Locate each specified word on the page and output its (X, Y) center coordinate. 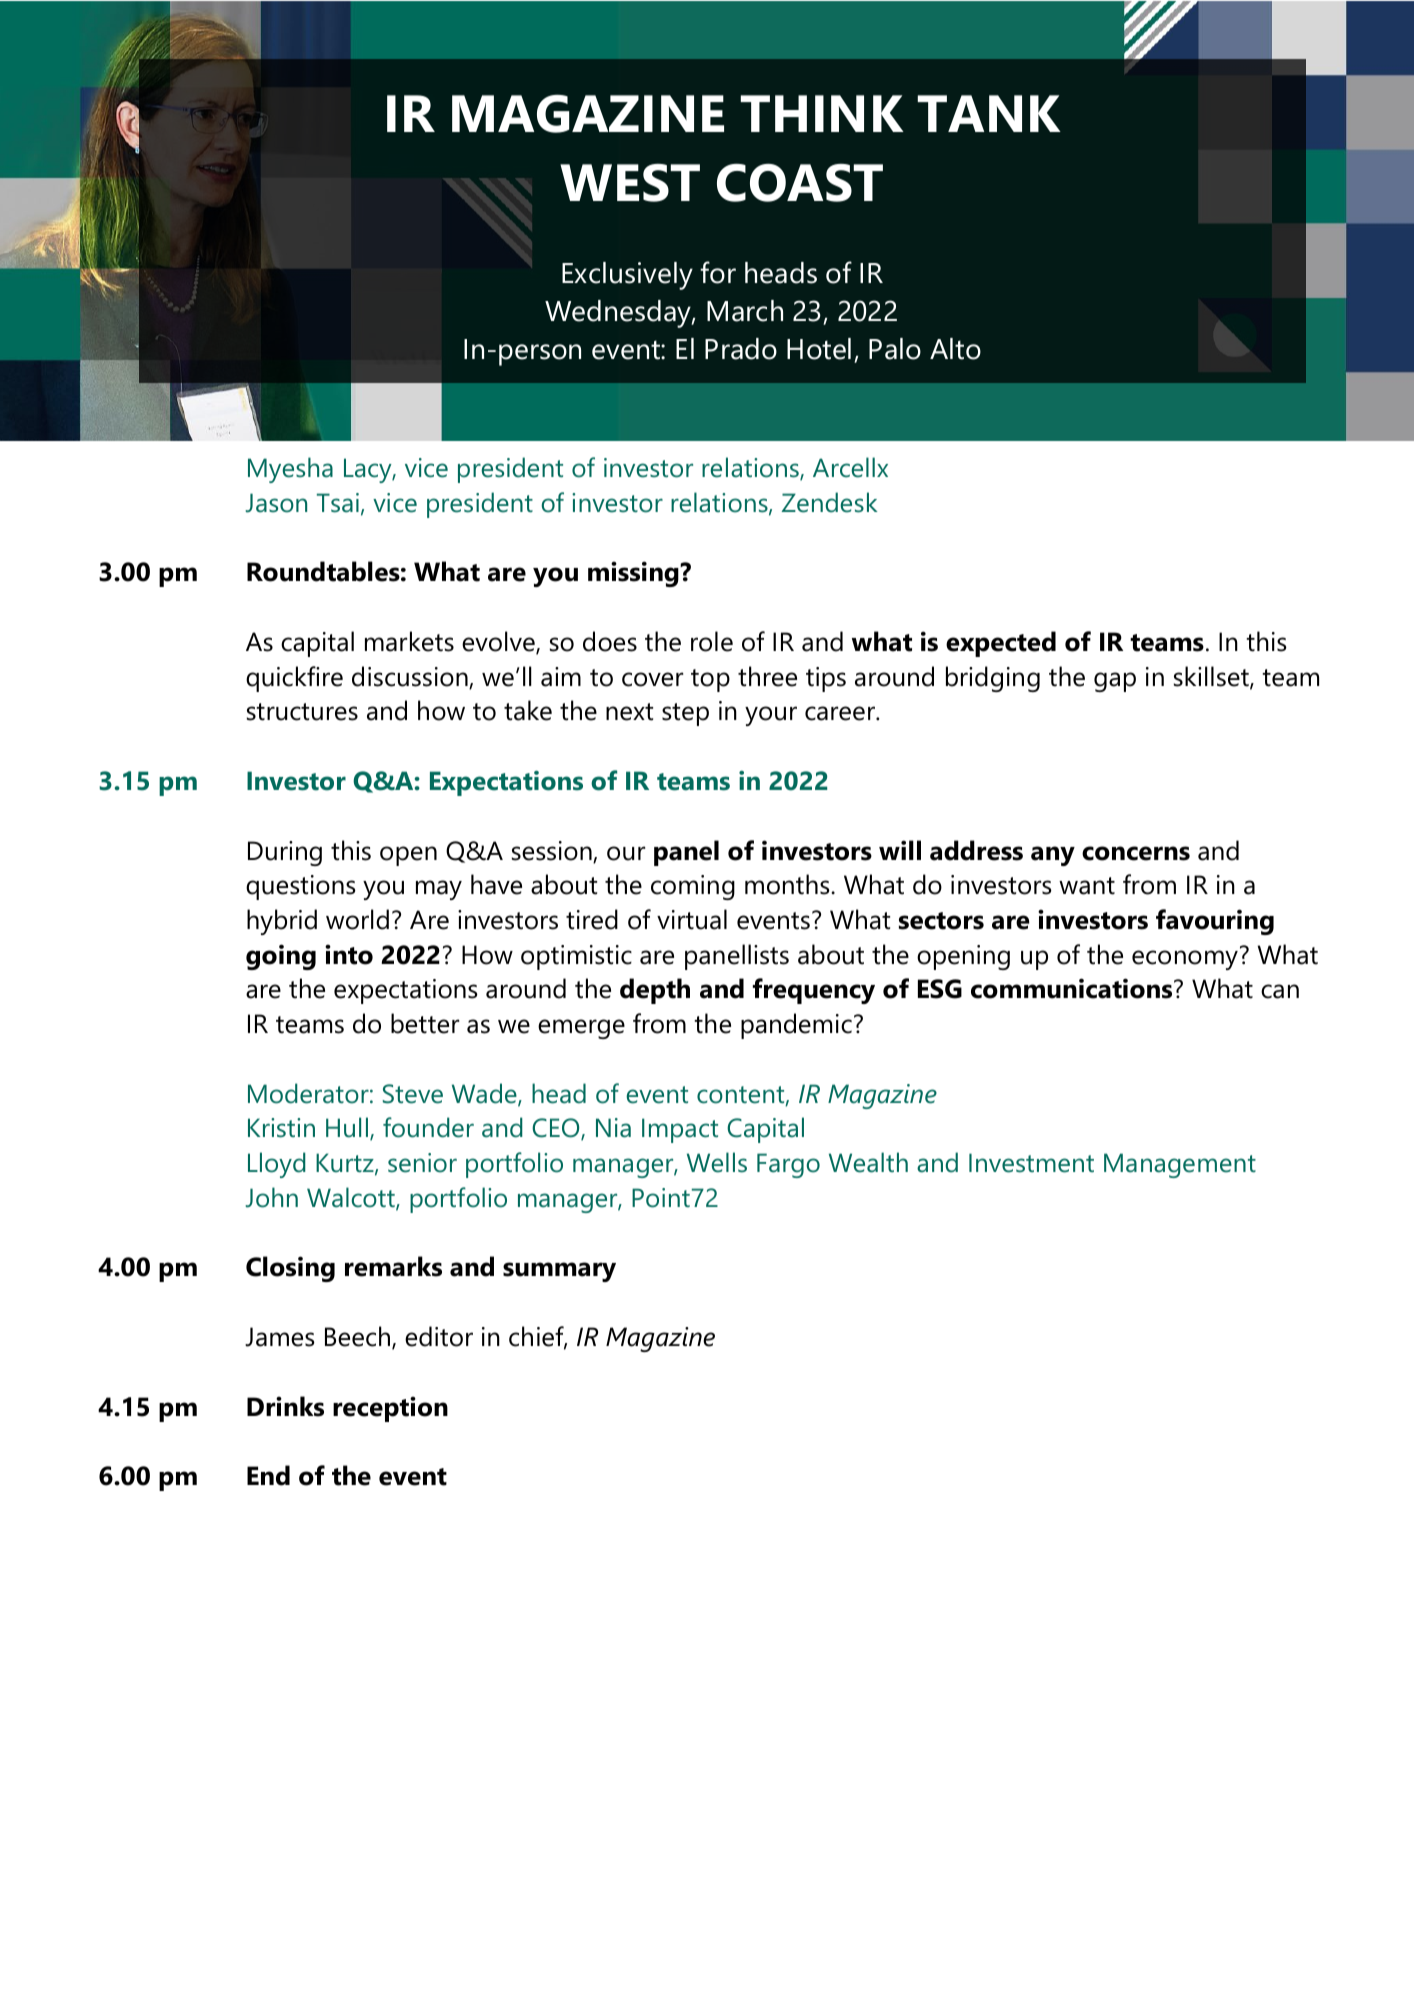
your (771, 716)
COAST (800, 183)
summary (559, 1272)
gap (1115, 682)
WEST (630, 183)
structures (302, 712)
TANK (989, 113)
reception (390, 1409)
